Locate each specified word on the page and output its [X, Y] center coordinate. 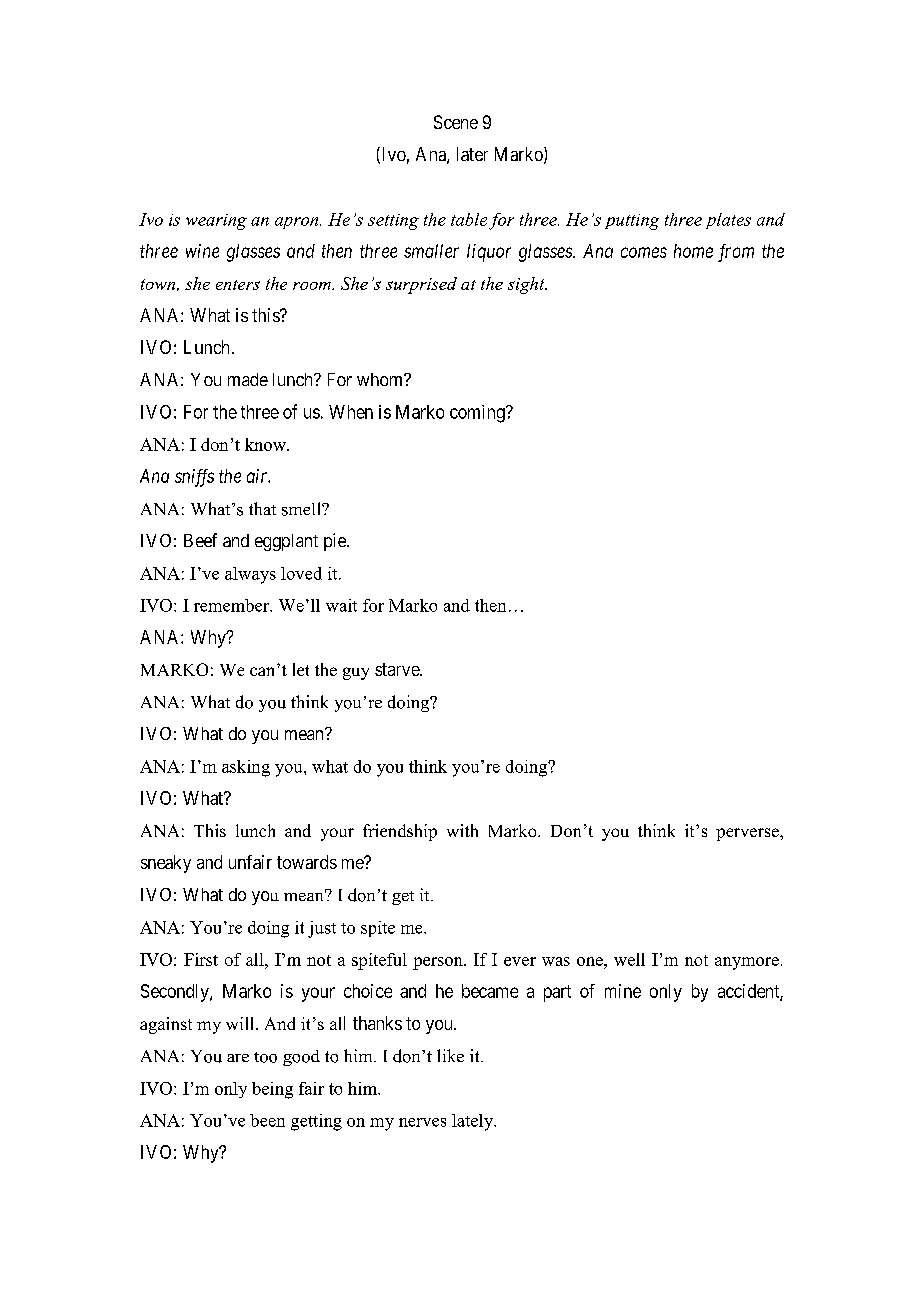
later [472, 154]
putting [632, 222]
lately [474, 1122]
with [462, 830]
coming [478, 414]
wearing [216, 222]
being [272, 1090]
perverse [748, 834]
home [693, 251]
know [266, 444]
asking [246, 768]
